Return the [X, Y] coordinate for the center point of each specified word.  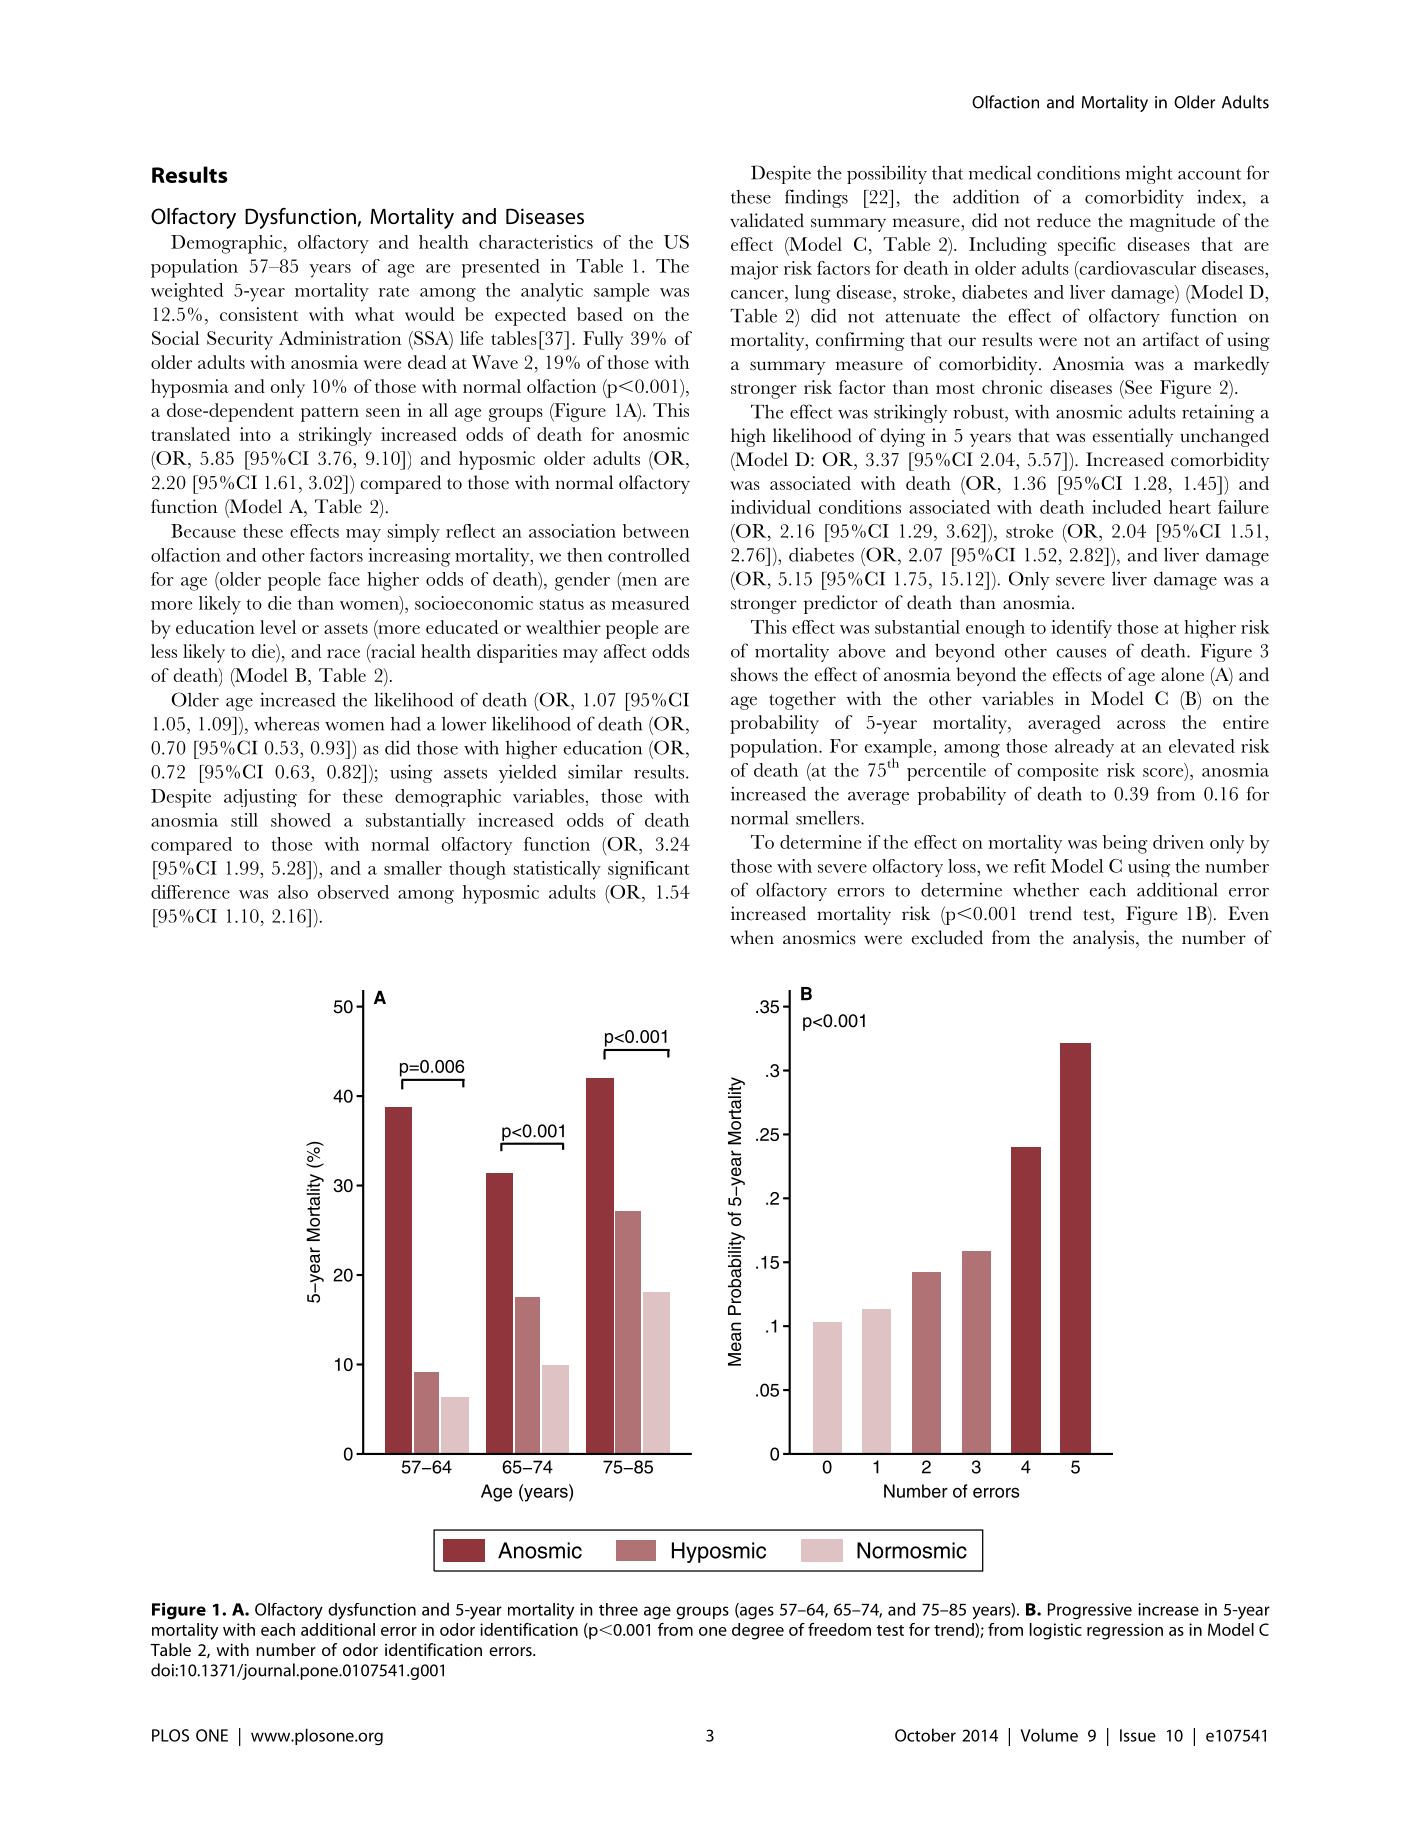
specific [1087, 246]
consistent [259, 314]
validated [767, 220]
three [618, 1609]
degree [758, 1631]
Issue [1138, 1735]
